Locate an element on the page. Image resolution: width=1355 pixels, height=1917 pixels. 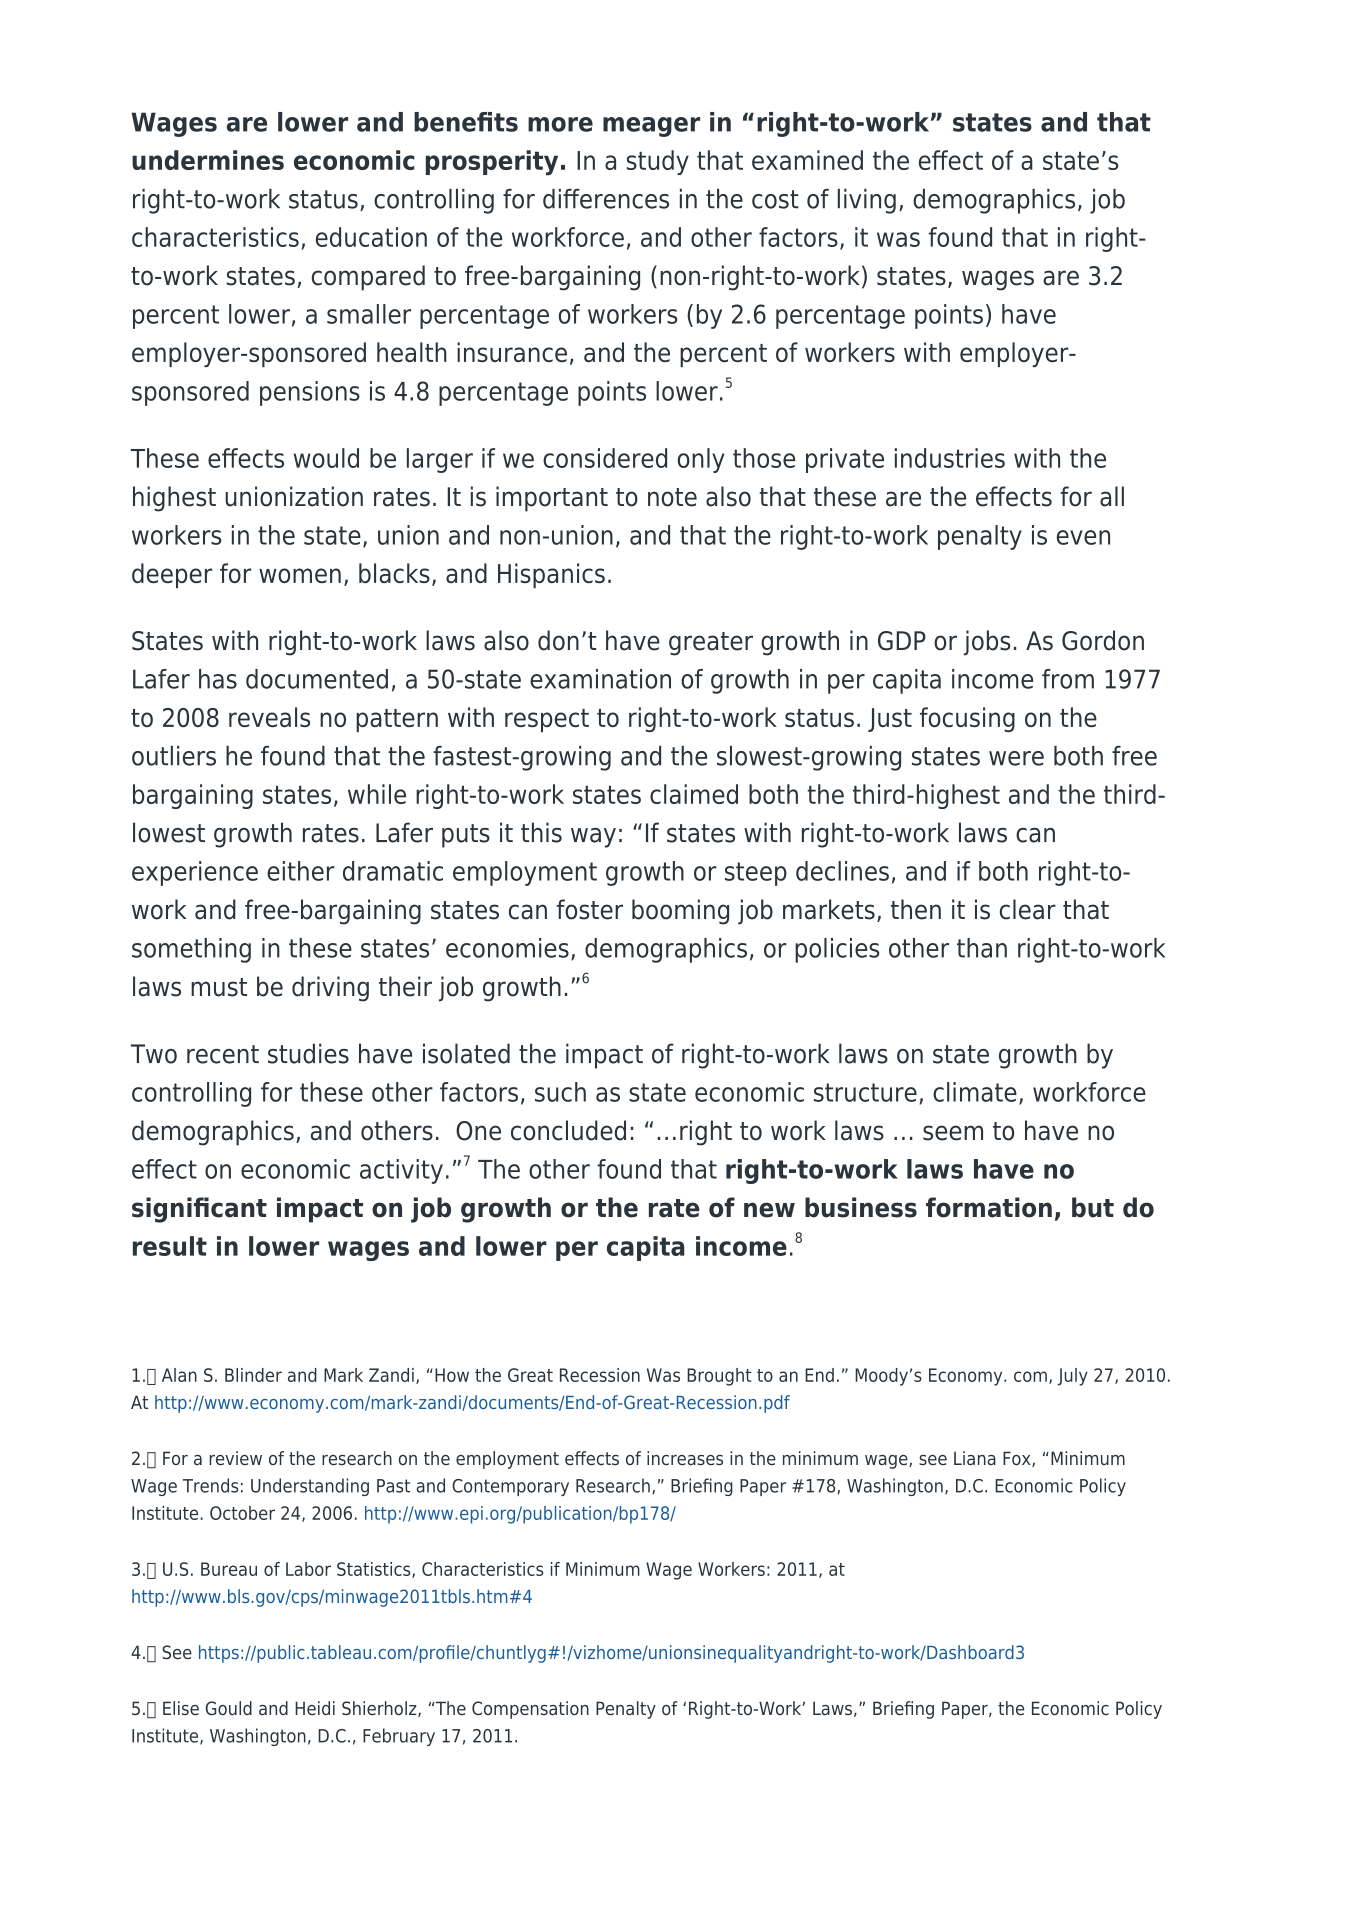
undermines is located at coordinates (208, 160).
